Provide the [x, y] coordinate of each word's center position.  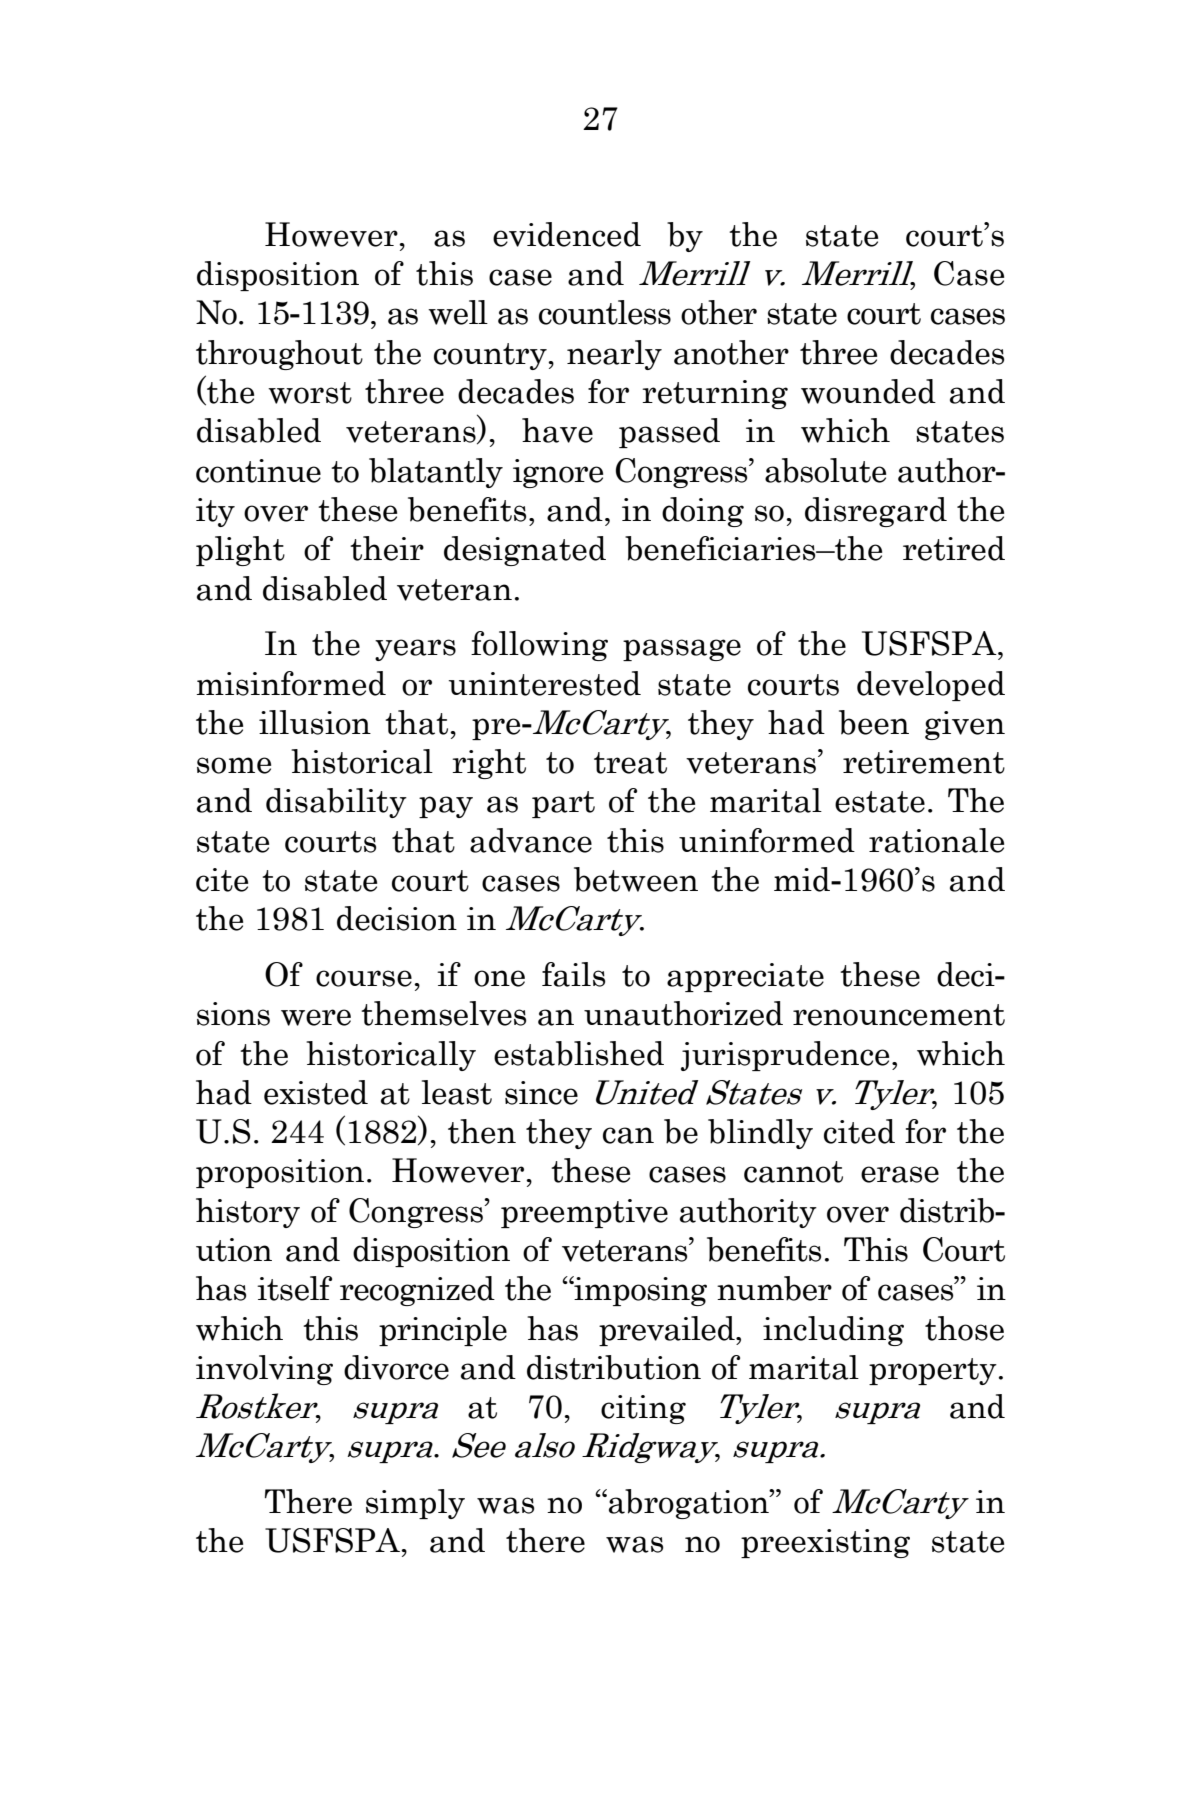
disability [336, 803]
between [636, 879]
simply [415, 1504]
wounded [868, 391]
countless [605, 312]
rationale [936, 840]
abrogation [690, 1504]
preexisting [825, 1543]
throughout [279, 355]
